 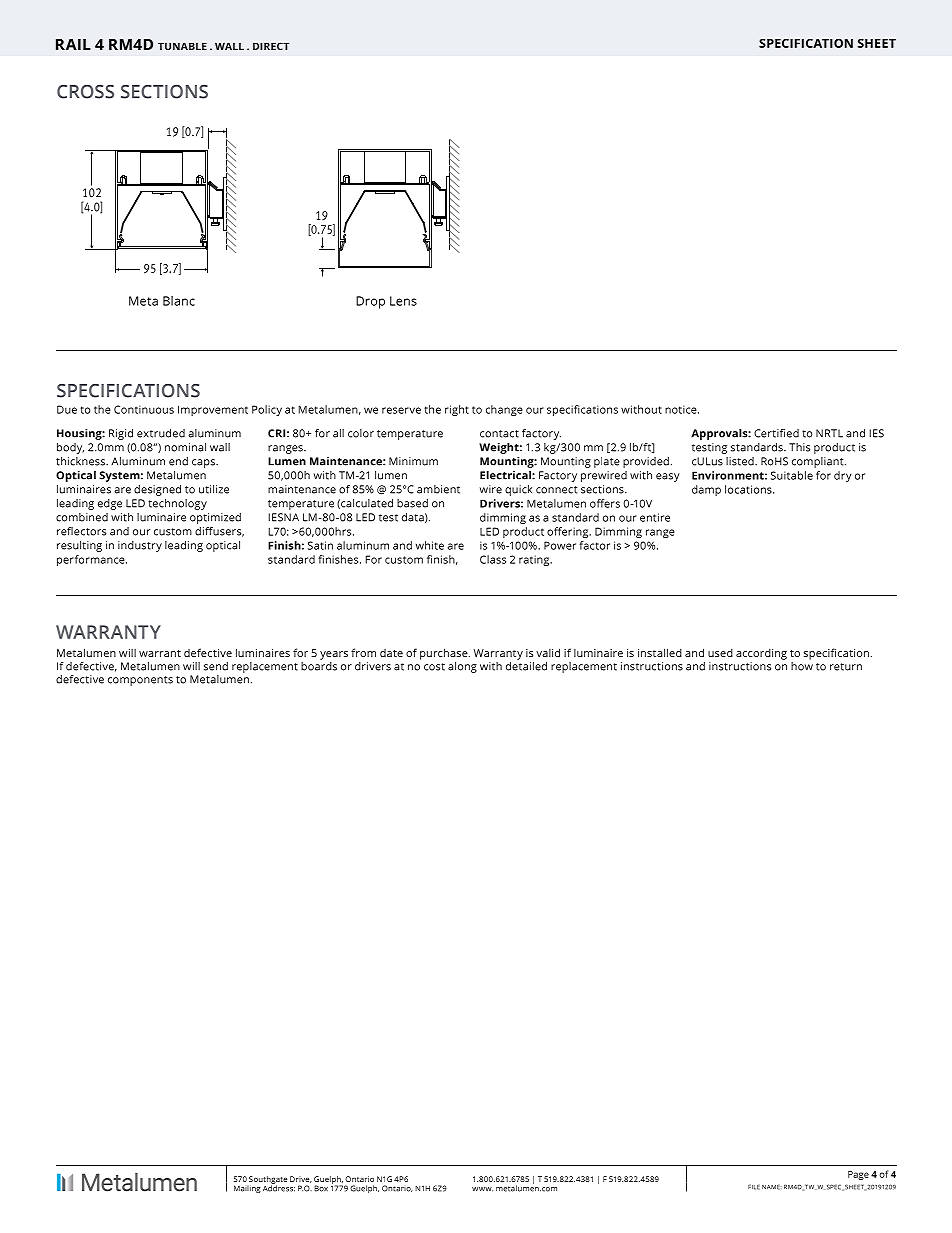 What do you see at coordinates (182, 46) in the image?
I see `TUNABLE` at bounding box center [182, 46].
